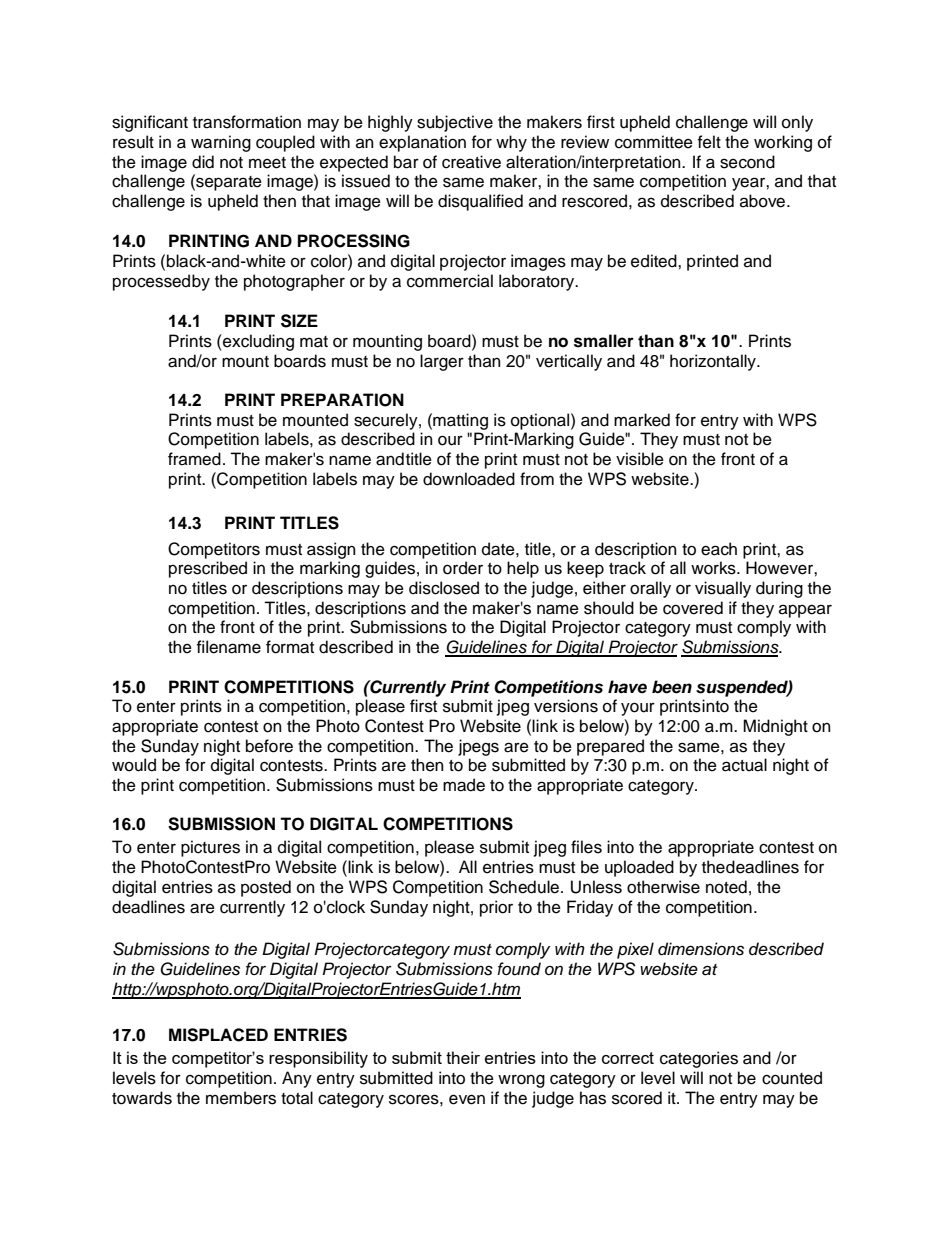  I want to click on horizontally, so click(714, 362).
